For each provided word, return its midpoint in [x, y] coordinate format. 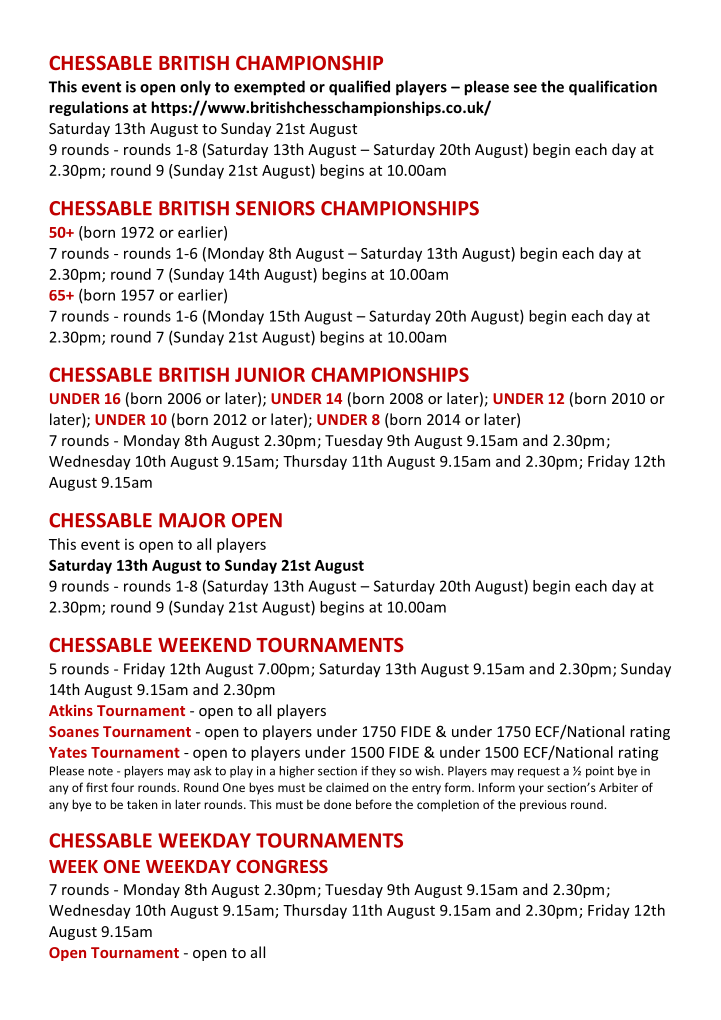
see [525, 88]
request [539, 772]
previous [543, 806]
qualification [613, 88]
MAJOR [192, 520]
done [337, 804]
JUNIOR [270, 374]
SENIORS [275, 208]
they [383, 772]
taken [142, 804]
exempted [269, 88]
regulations [89, 108]
